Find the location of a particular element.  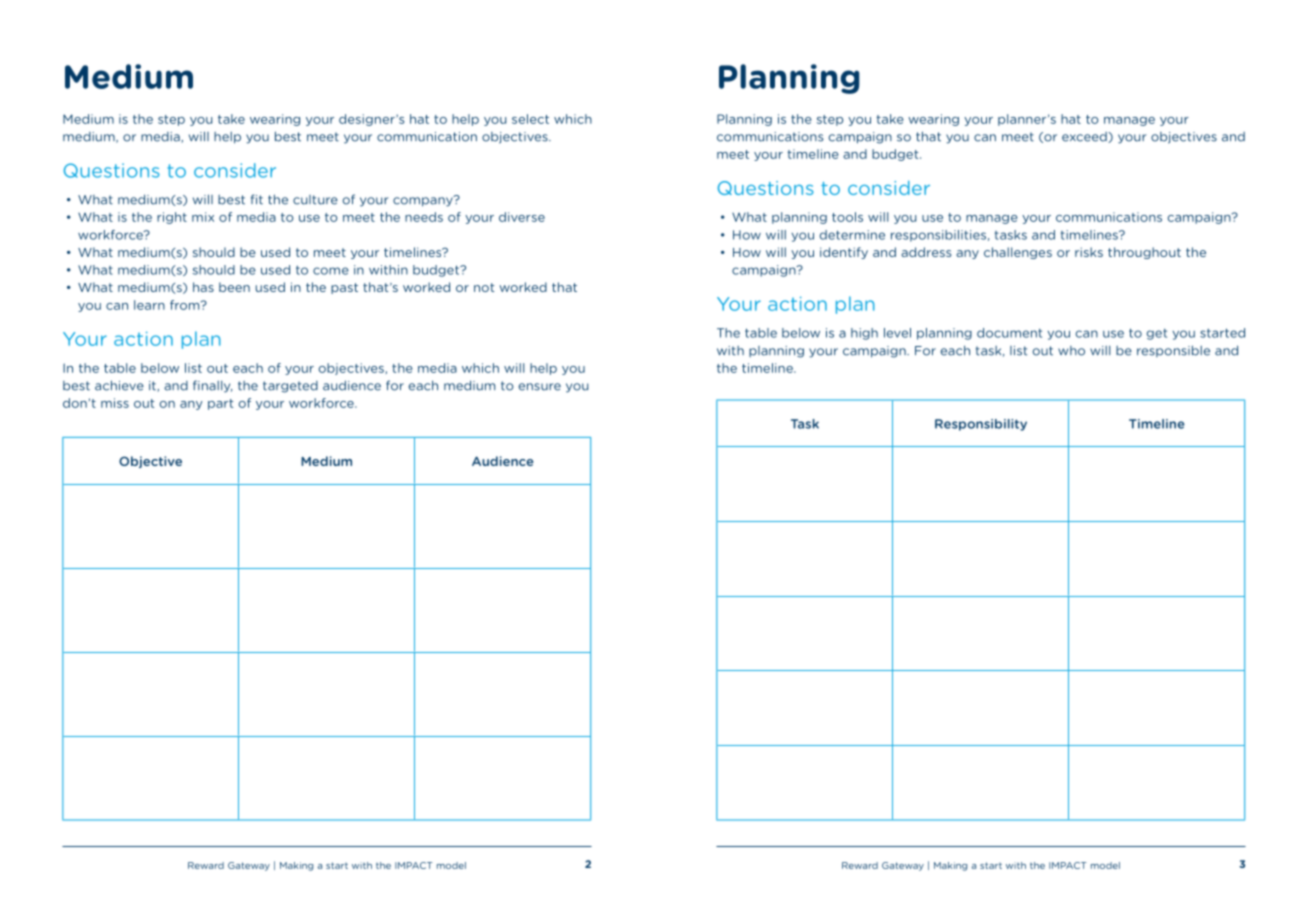

exceed is located at coordinates (1085, 137).
